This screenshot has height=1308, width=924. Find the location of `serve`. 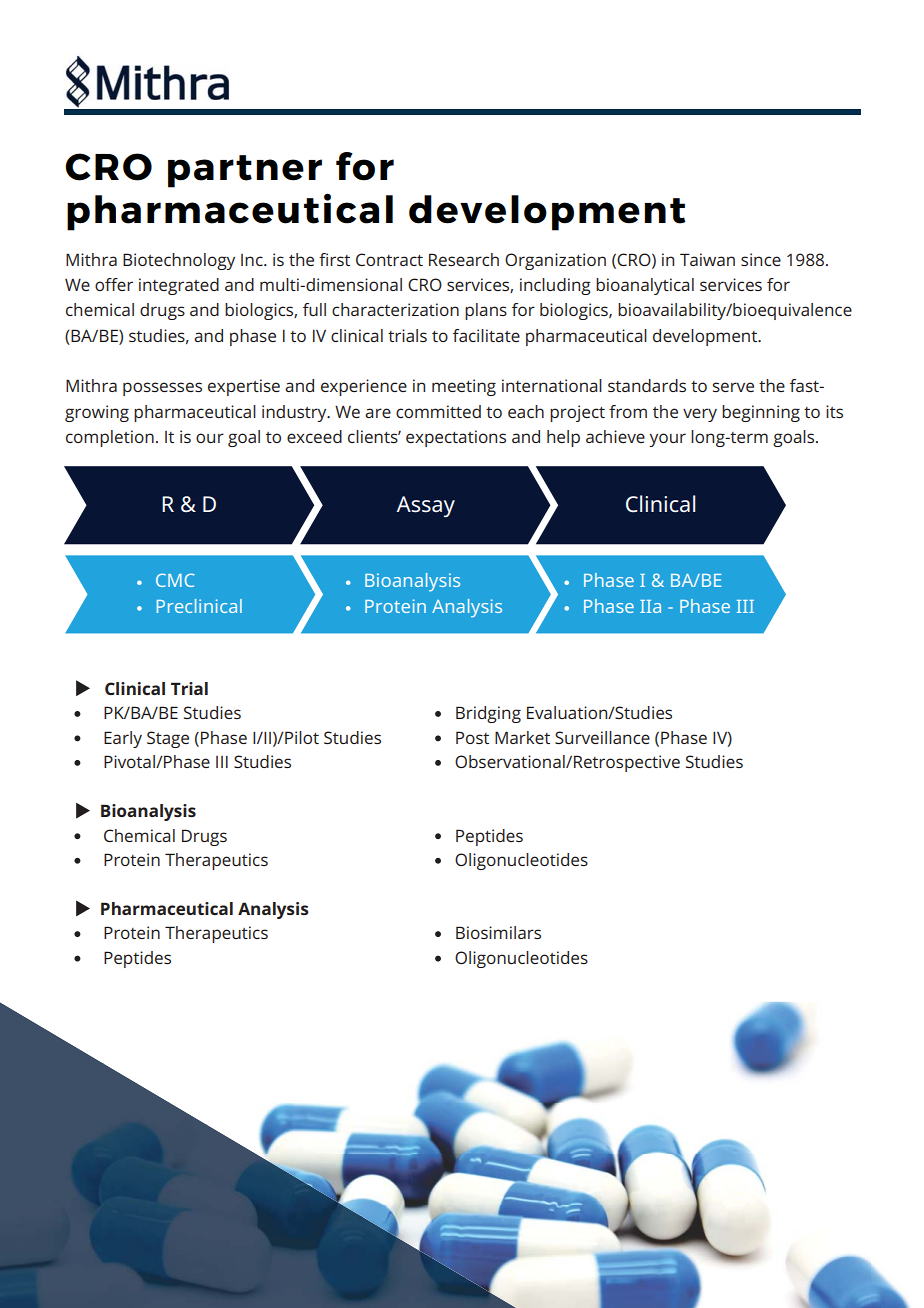

serve is located at coordinates (733, 387).
